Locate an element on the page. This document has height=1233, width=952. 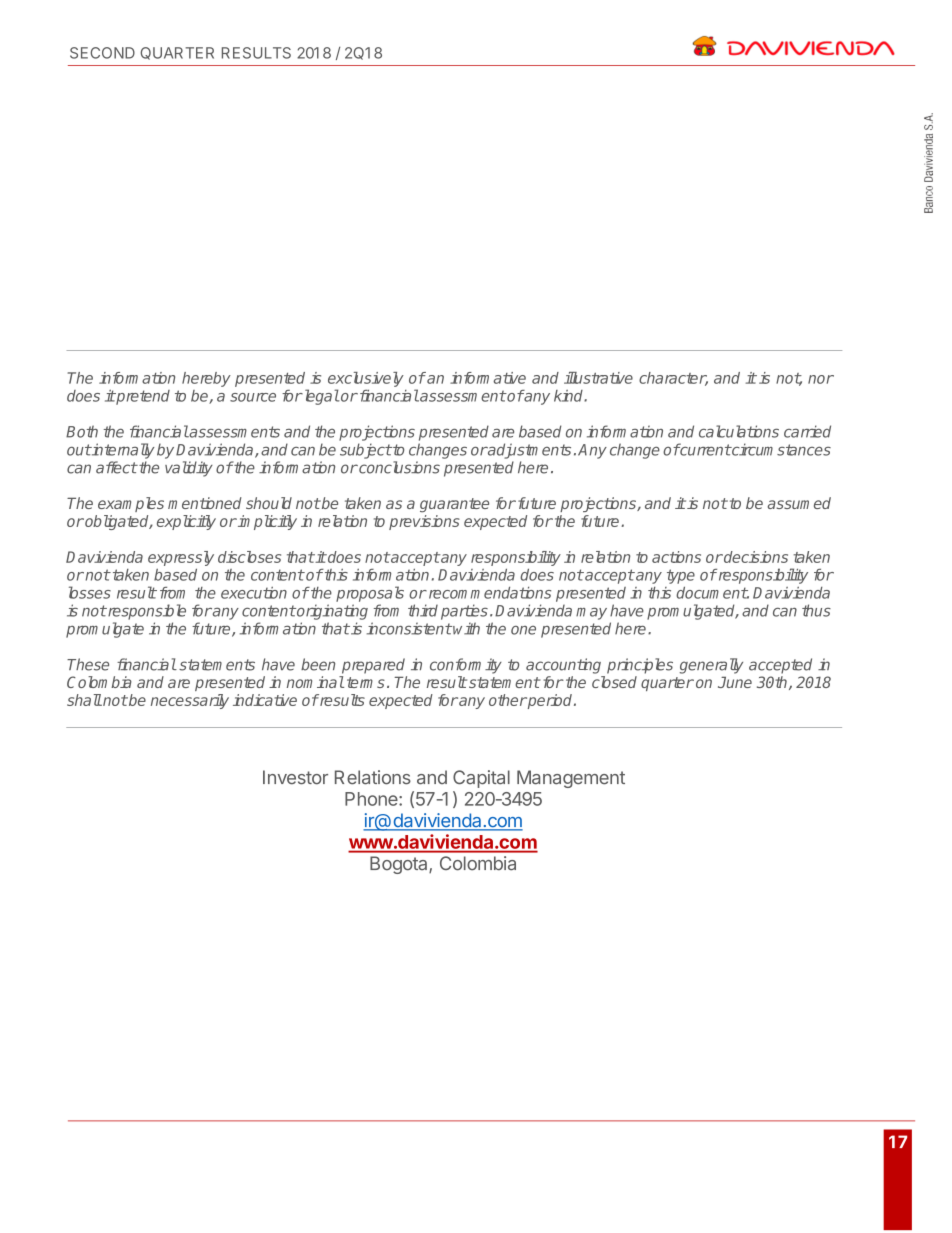
decisions is located at coordinates (755, 557).
